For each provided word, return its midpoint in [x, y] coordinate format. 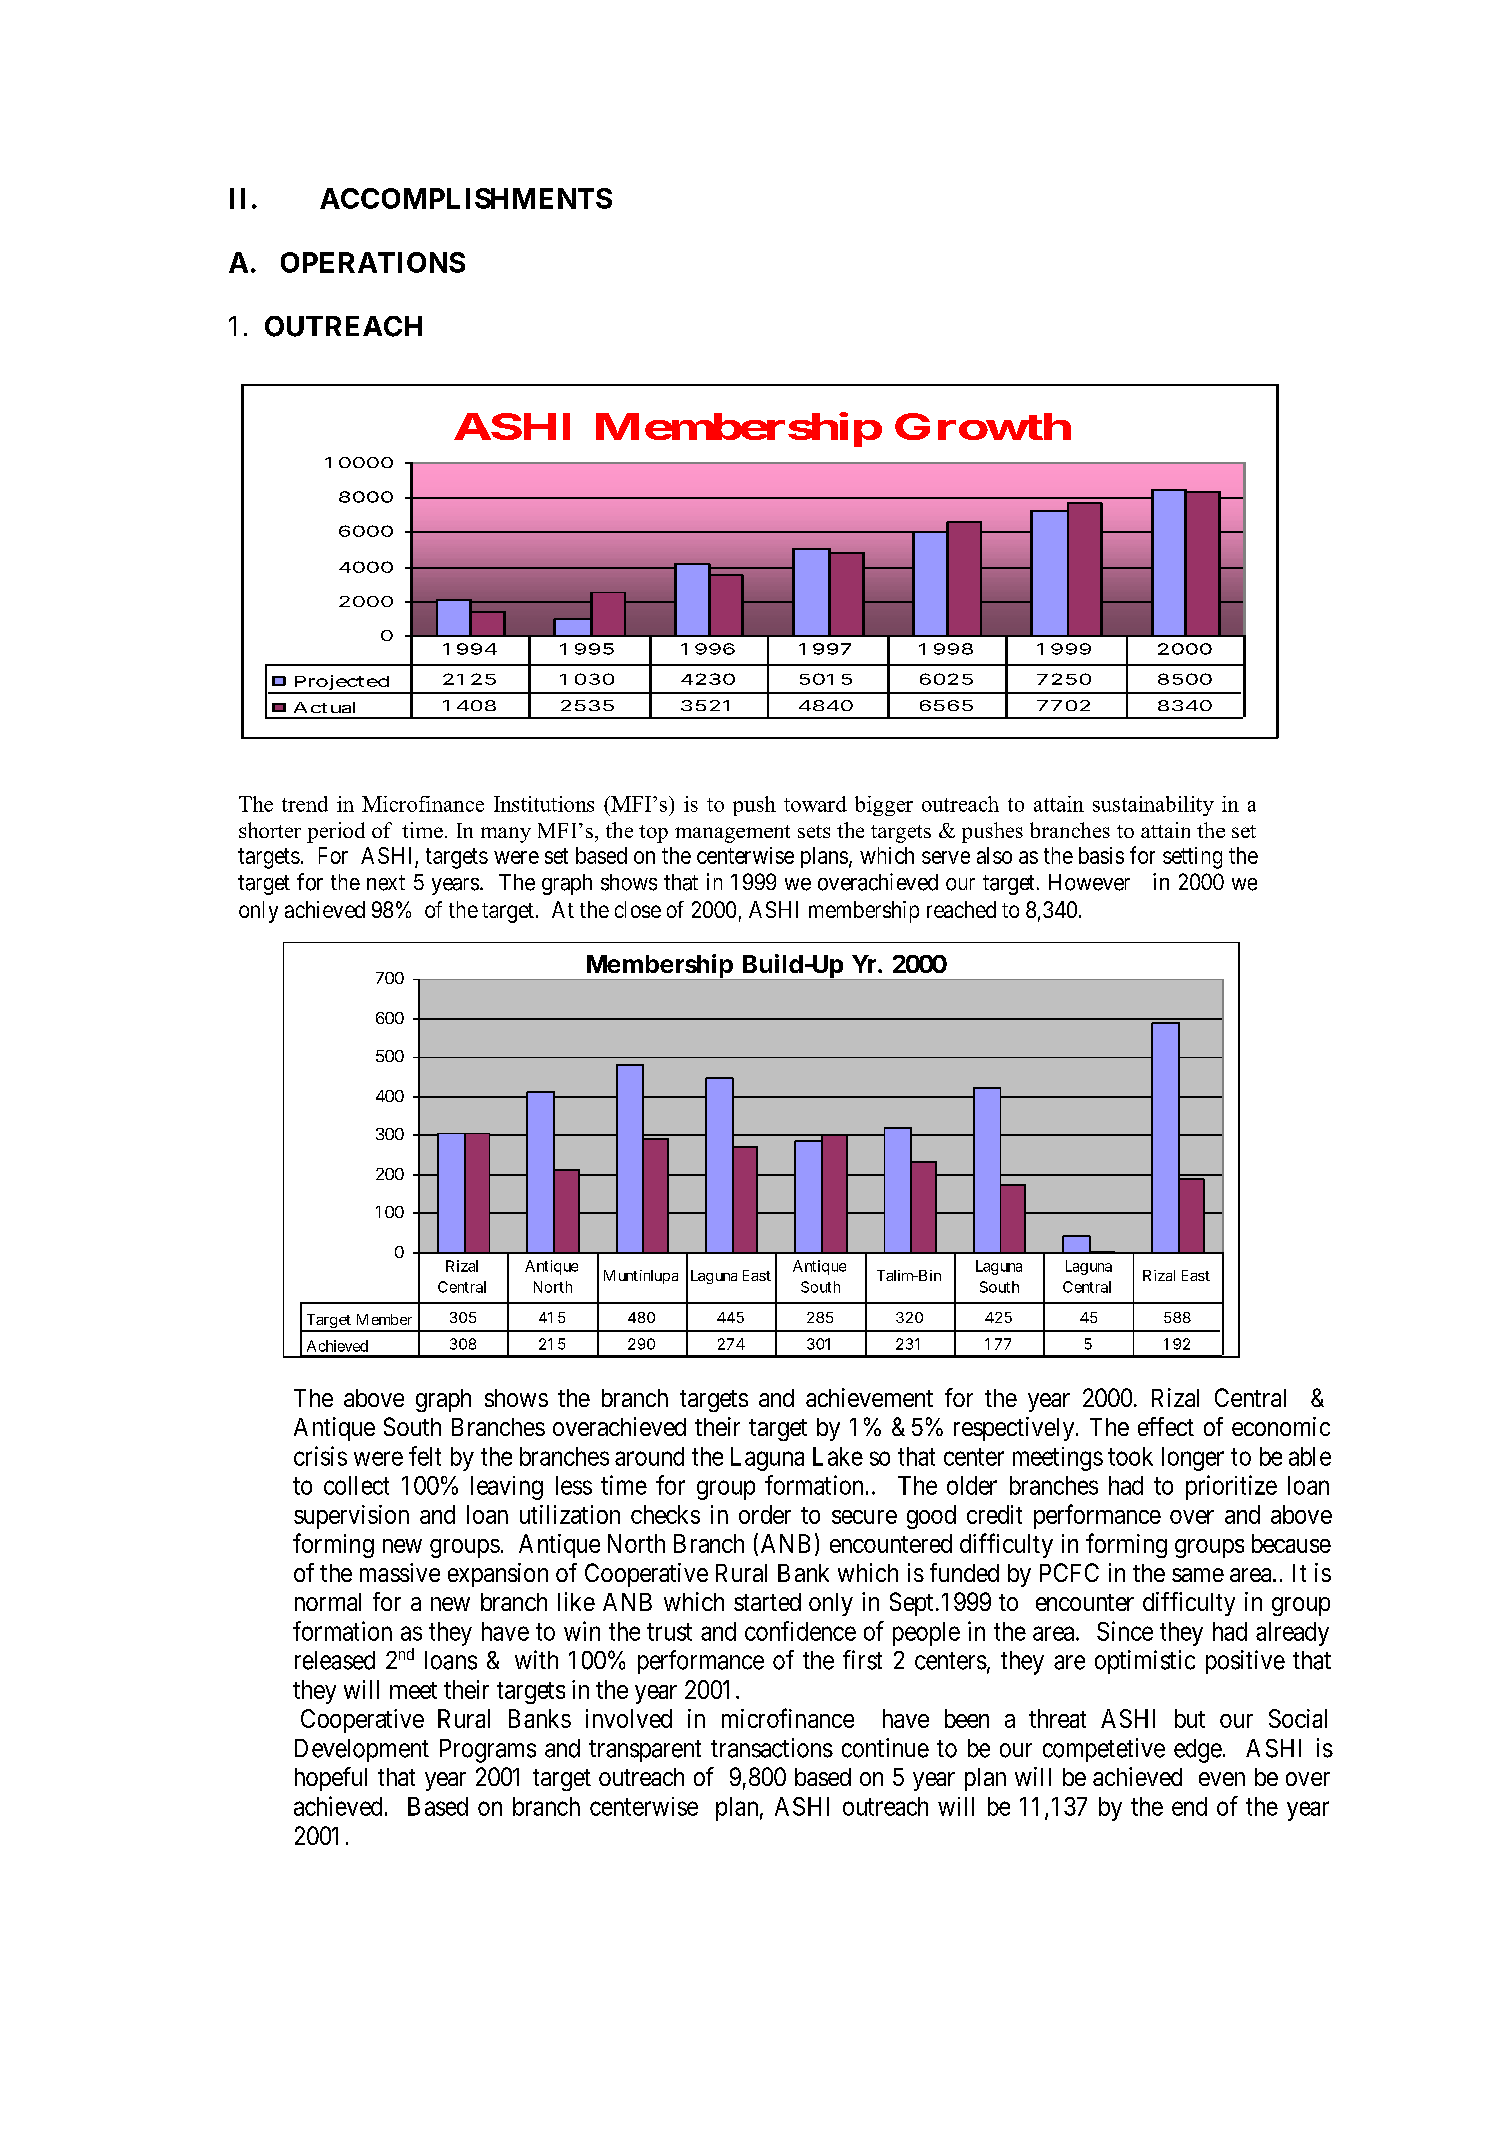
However [1089, 882]
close [638, 909]
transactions [772, 1748]
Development [362, 1750]
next [386, 883]
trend [305, 804]
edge [1198, 1751]
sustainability [1153, 806]
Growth [983, 426]
